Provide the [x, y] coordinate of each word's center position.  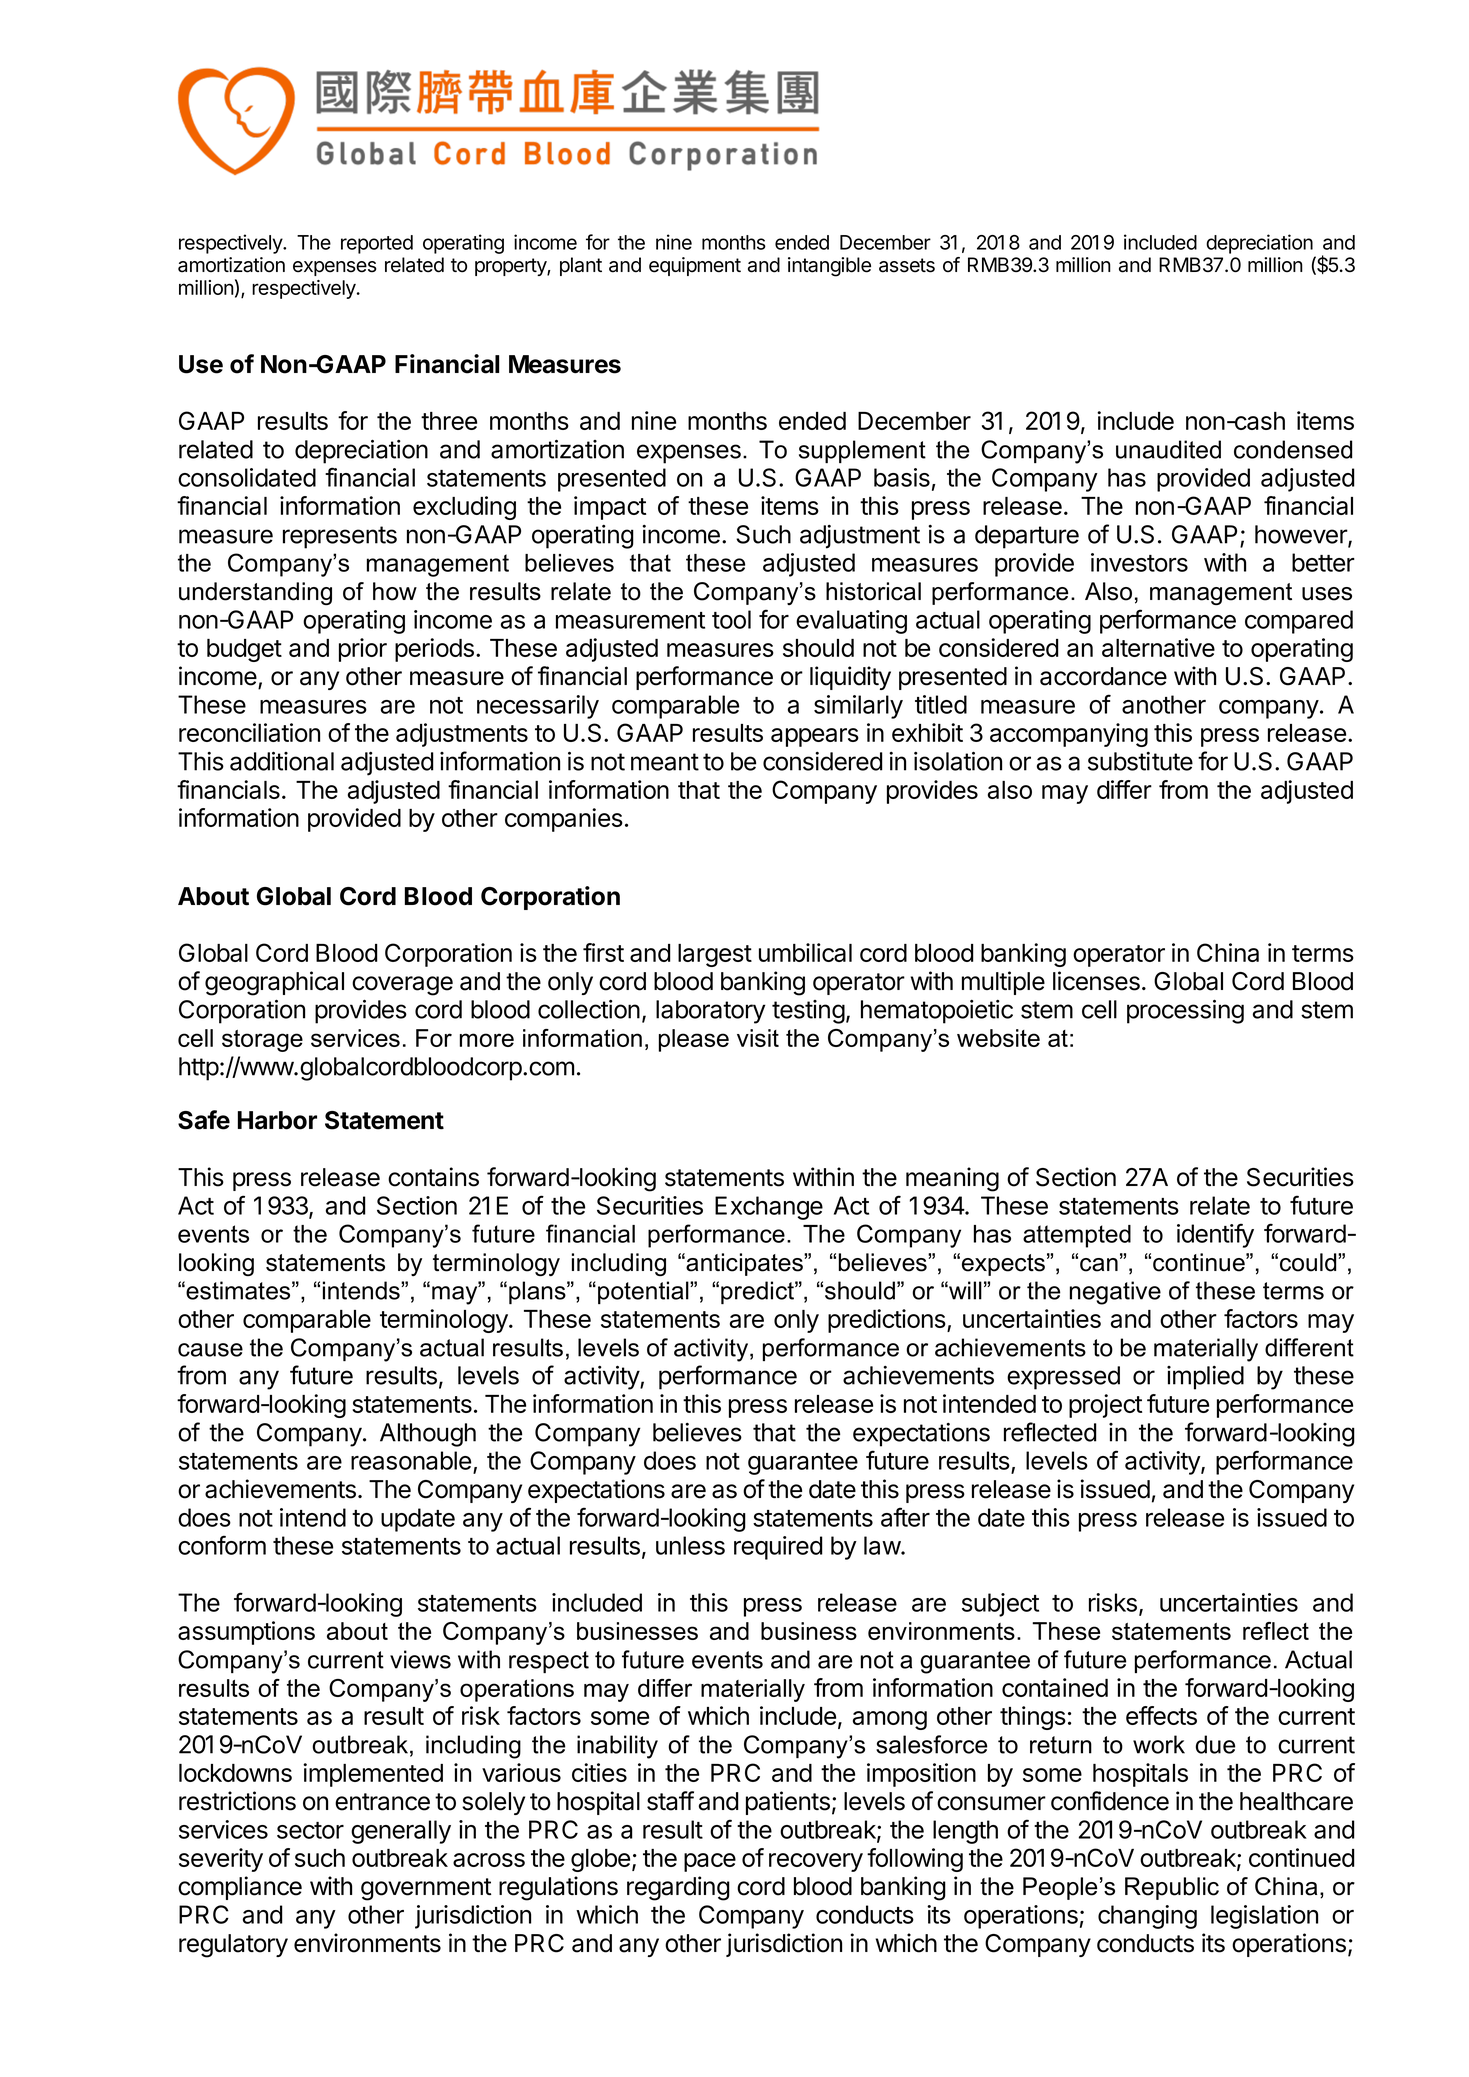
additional [282, 761]
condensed [1293, 449]
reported [377, 244]
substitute [1140, 761]
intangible [829, 267]
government [426, 1889]
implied [1205, 1378]
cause [210, 1350]
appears [815, 737]
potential [644, 1292]
